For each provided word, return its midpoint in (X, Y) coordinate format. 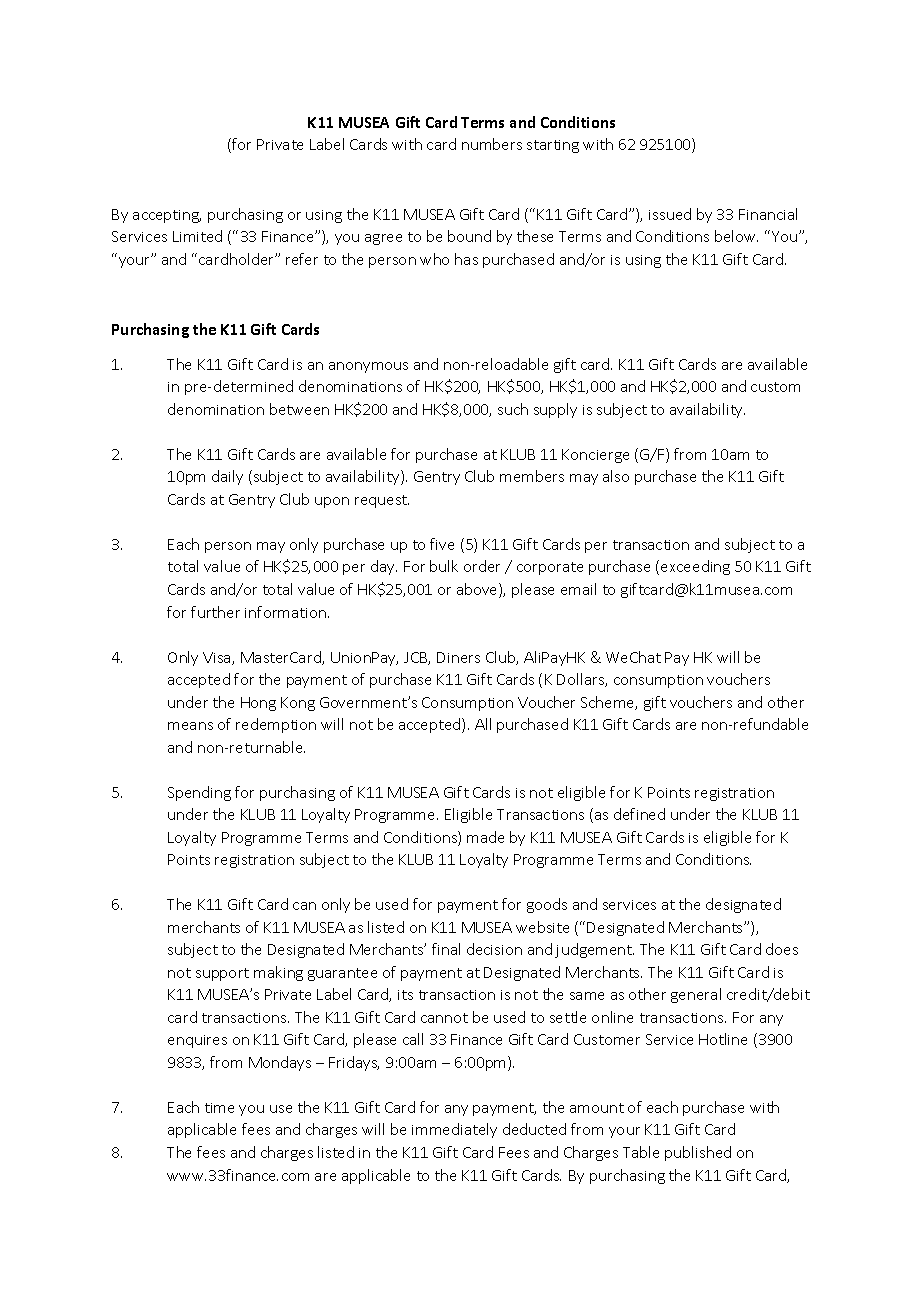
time (219, 1108)
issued (670, 214)
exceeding (695, 567)
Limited (197, 236)
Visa (218, 658)
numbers (492, 144)
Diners (458, 657)
